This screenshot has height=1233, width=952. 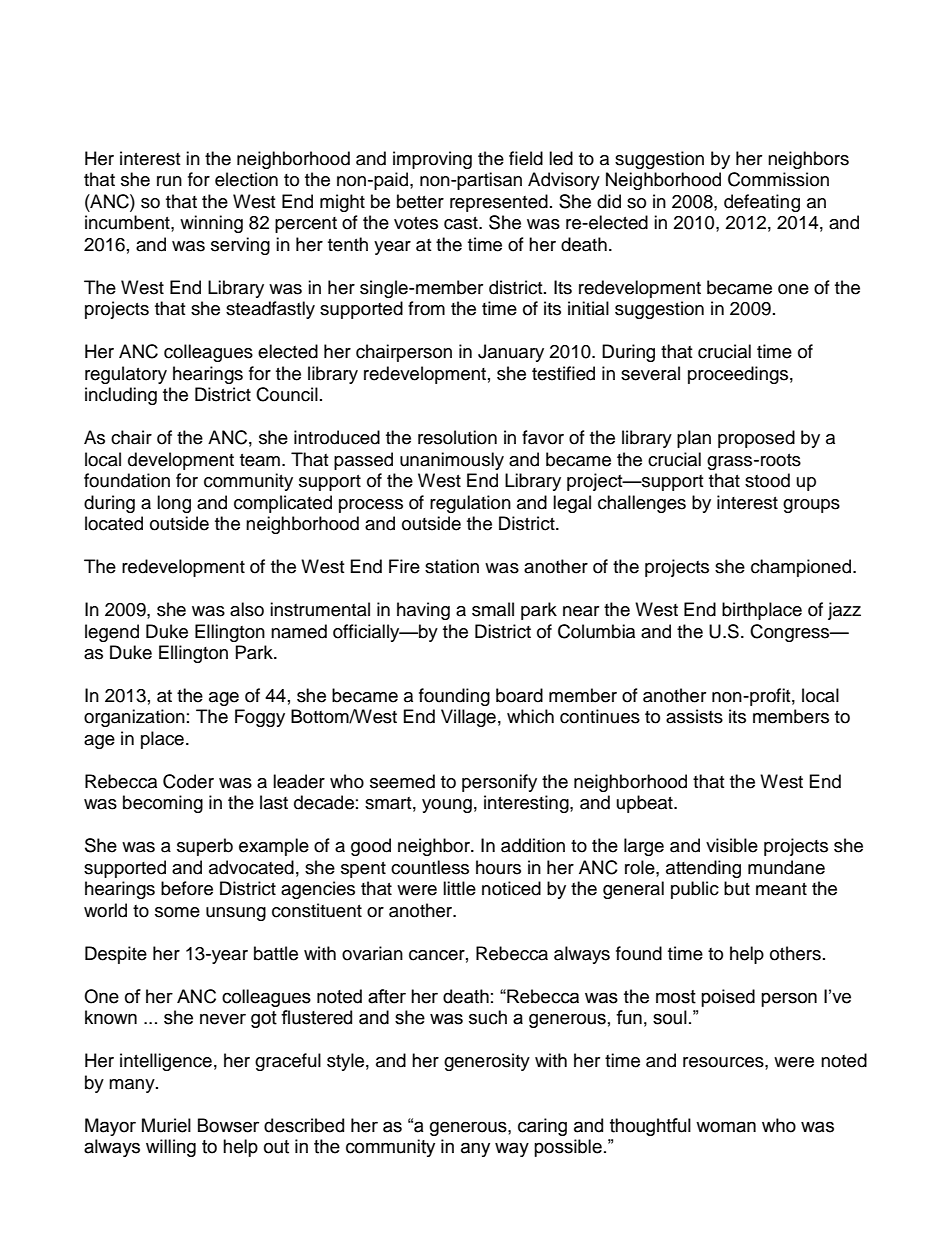 I want to click on including, so click(x=121, y=396).
